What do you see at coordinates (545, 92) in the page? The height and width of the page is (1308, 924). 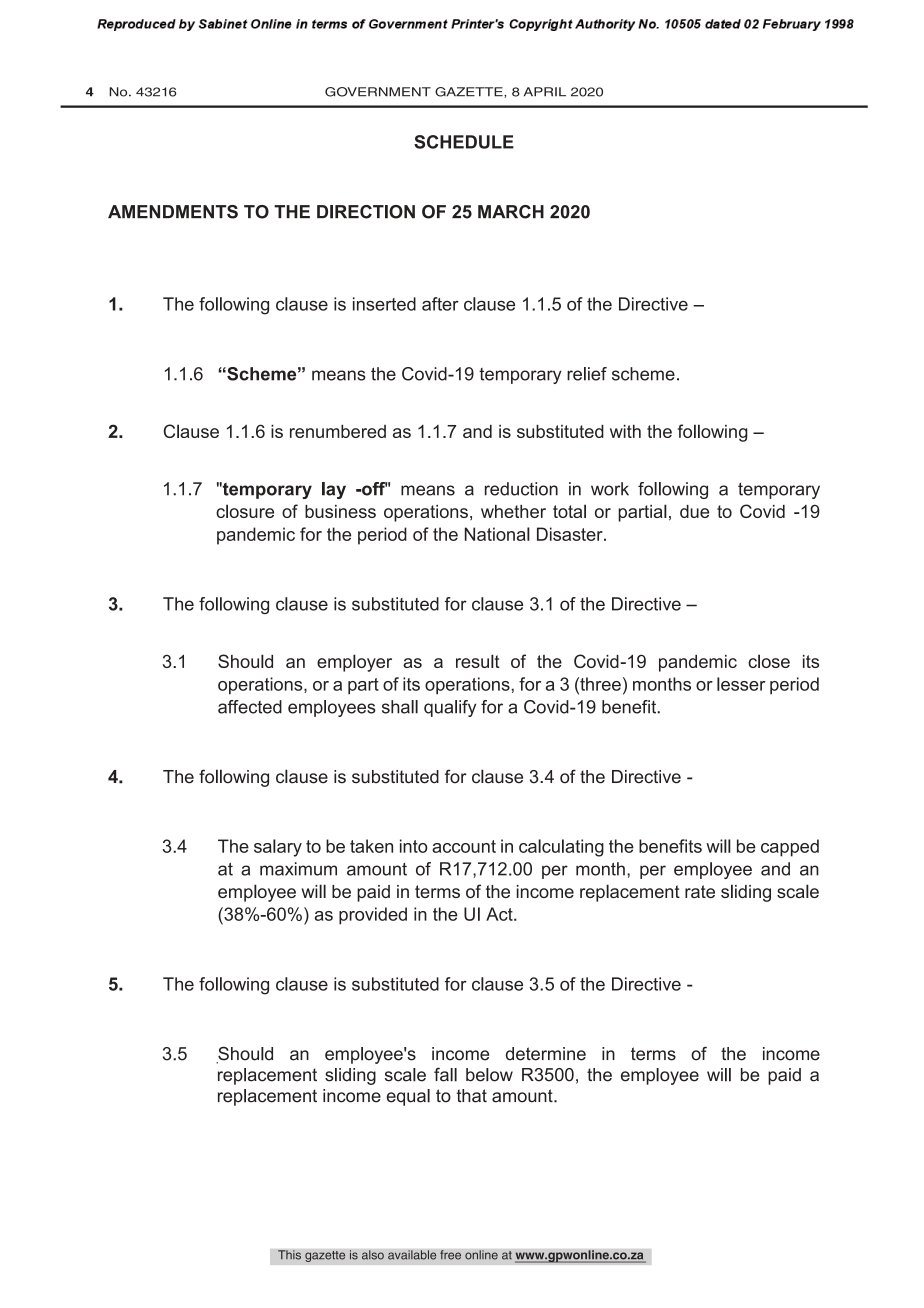 I see `APRIL` at bounding box center [545, 92].
